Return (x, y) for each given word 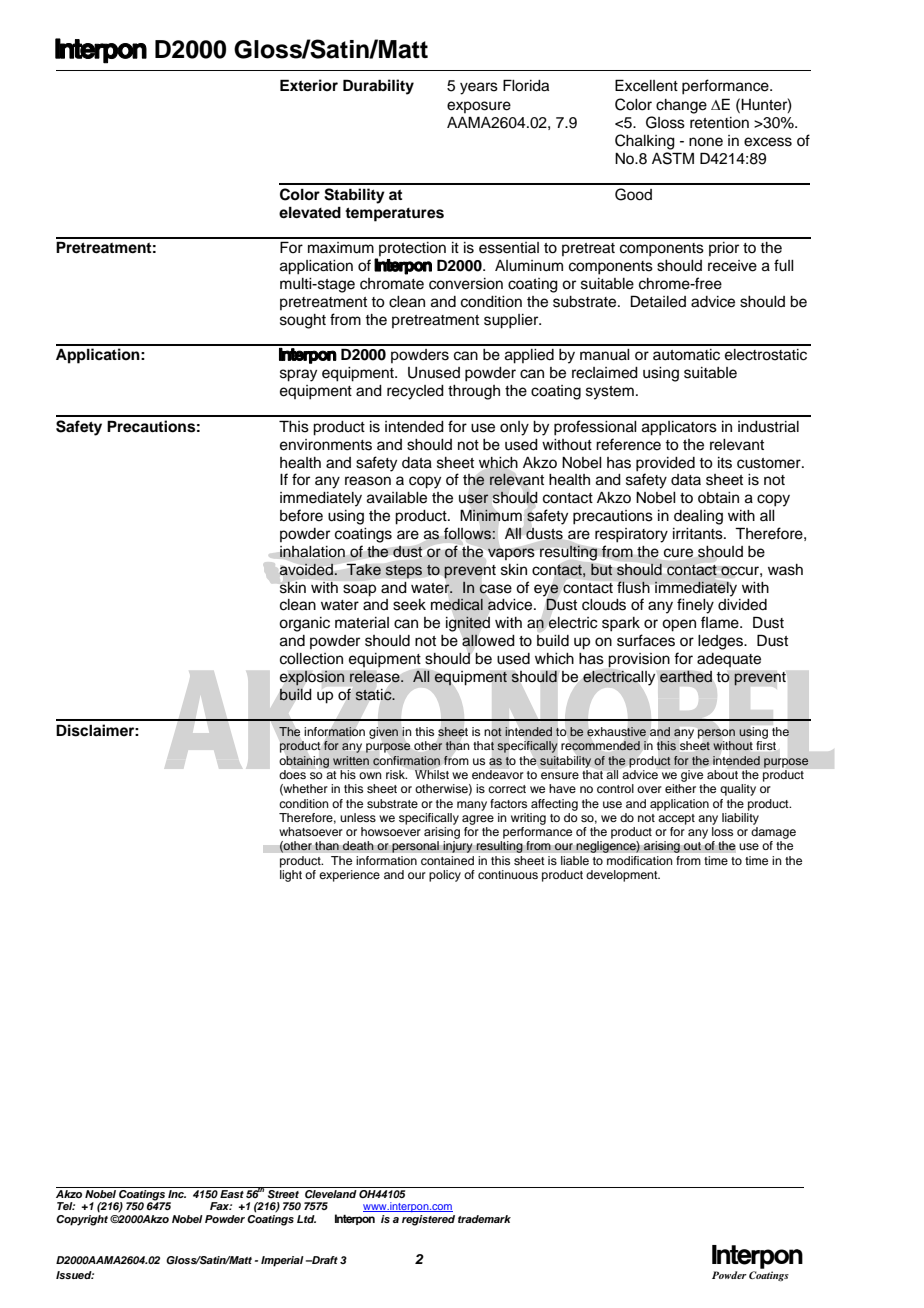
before (301, 515)
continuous (508, 874)
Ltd (306, 1219)
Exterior (309, 85)
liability (740, 819)
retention (719, 123)
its (725, 463)
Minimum (491, 515)
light (291, 876)
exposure (479, 107)
